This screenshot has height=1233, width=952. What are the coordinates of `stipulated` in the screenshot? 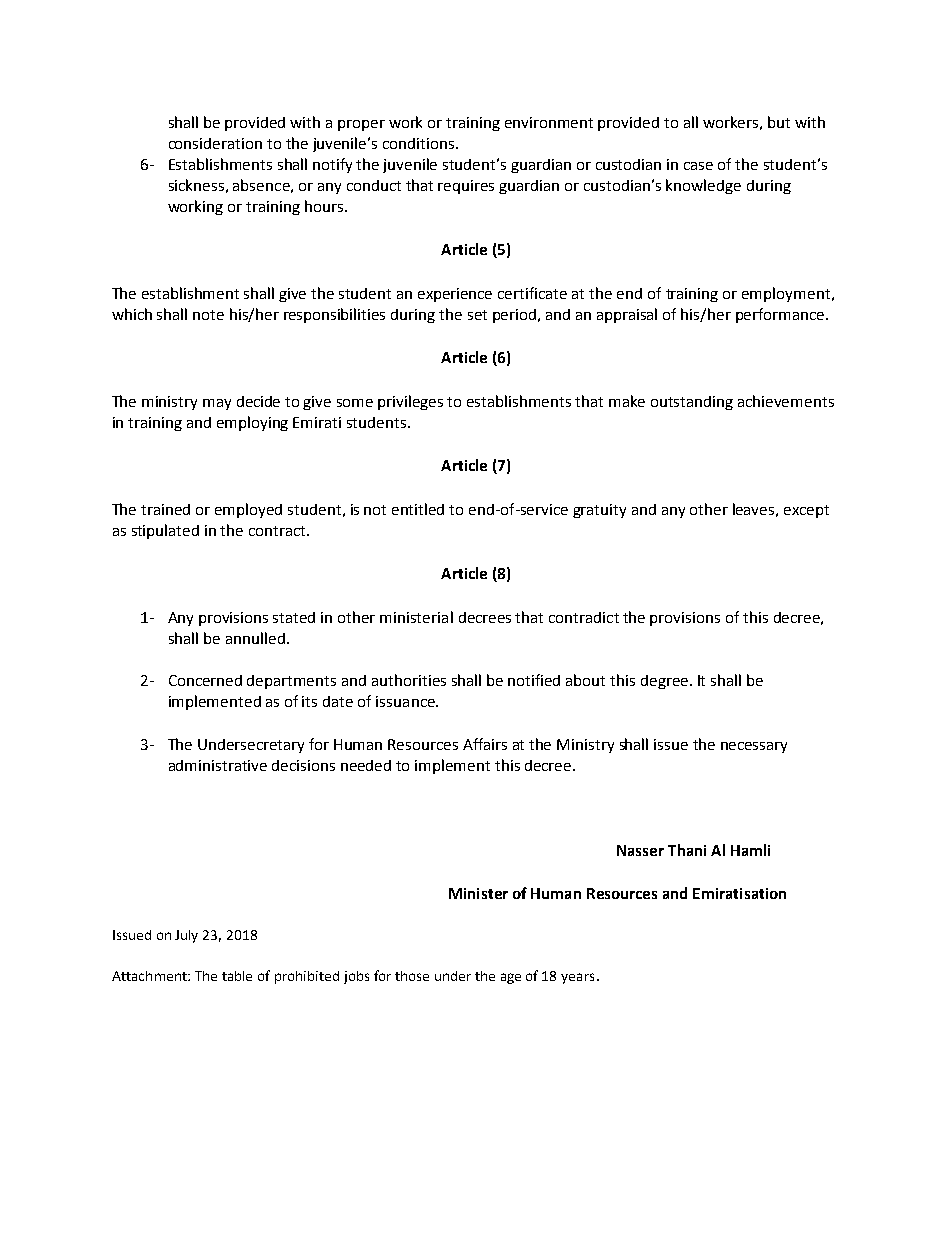 It's located at (165, 531).
